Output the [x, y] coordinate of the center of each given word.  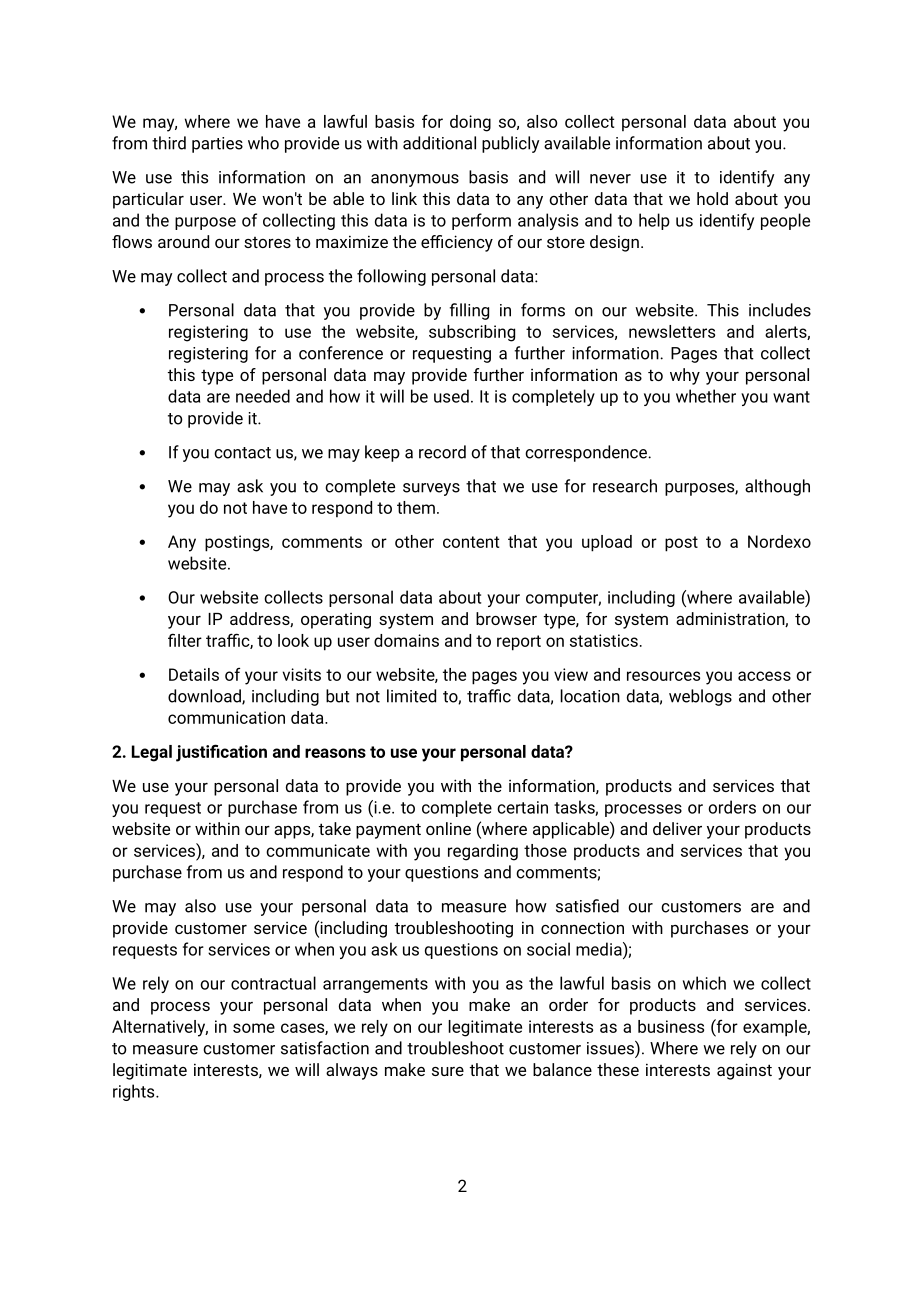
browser [506, 618]
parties [217, 145]
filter [185, 640]
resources [663, 676]
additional [439, 143]
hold [712, 198]
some [254, 1028]
